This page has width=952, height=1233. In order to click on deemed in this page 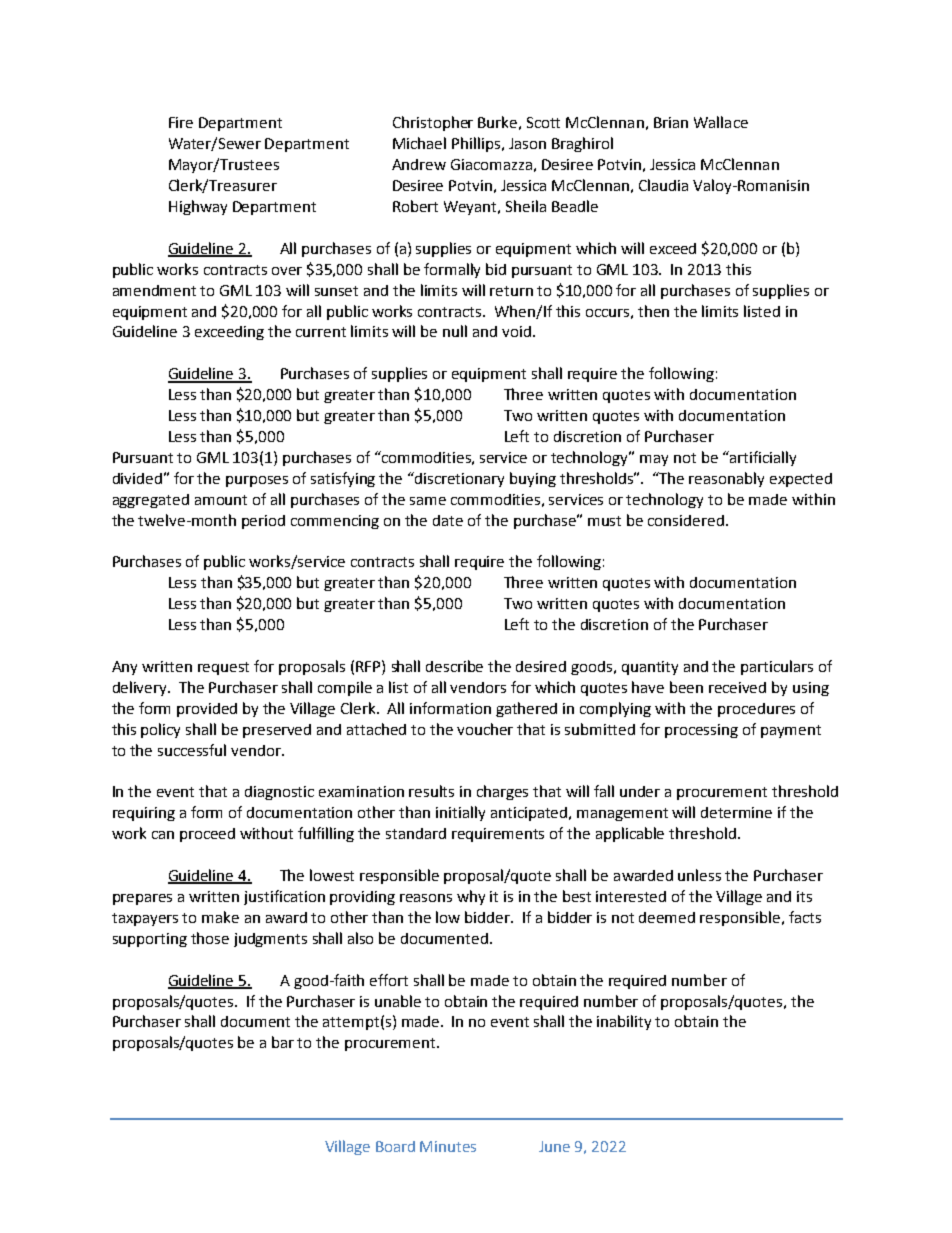, I will do `click(667, 917)`.
